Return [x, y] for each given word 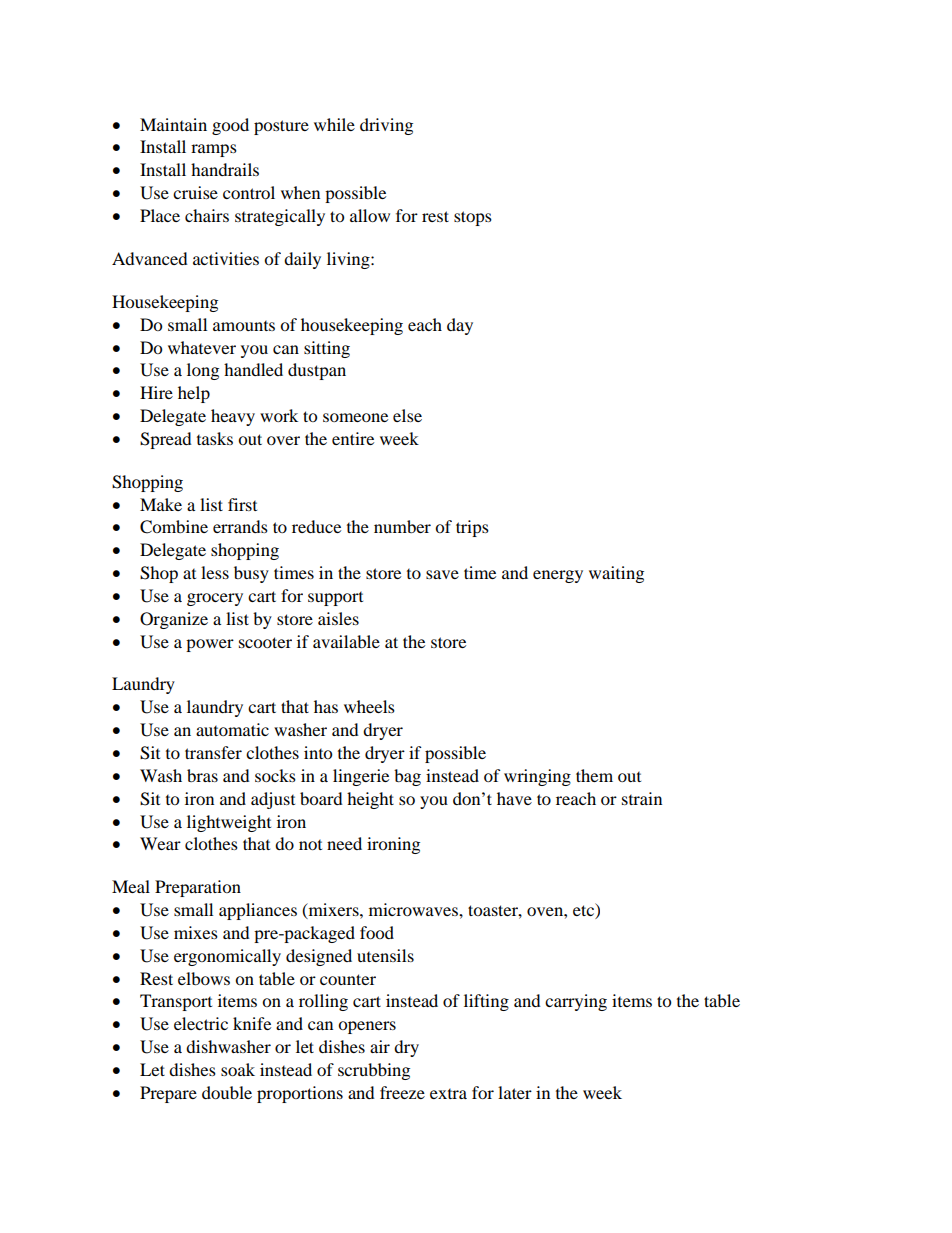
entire [353, 438]
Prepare [168, 1094]
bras [202, 775]
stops [473, 218]
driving [386, 126]
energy [558, 576]
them [594, 775]
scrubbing [374, 1071]
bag [407, 777]
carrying [576, 1002]
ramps [214, 150]
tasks [215, 438]
